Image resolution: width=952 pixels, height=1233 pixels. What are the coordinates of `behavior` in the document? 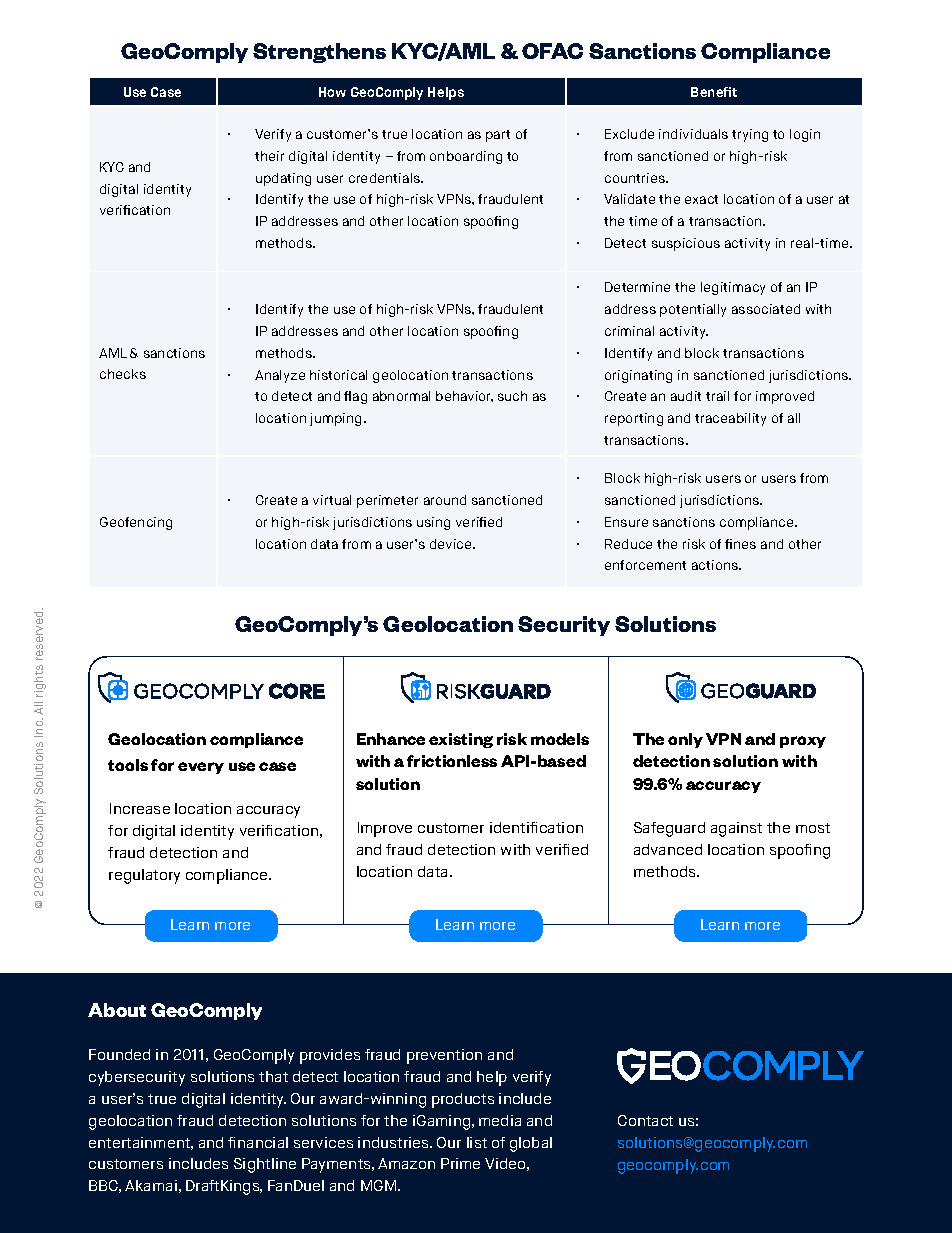 It's located at (464, 396).
